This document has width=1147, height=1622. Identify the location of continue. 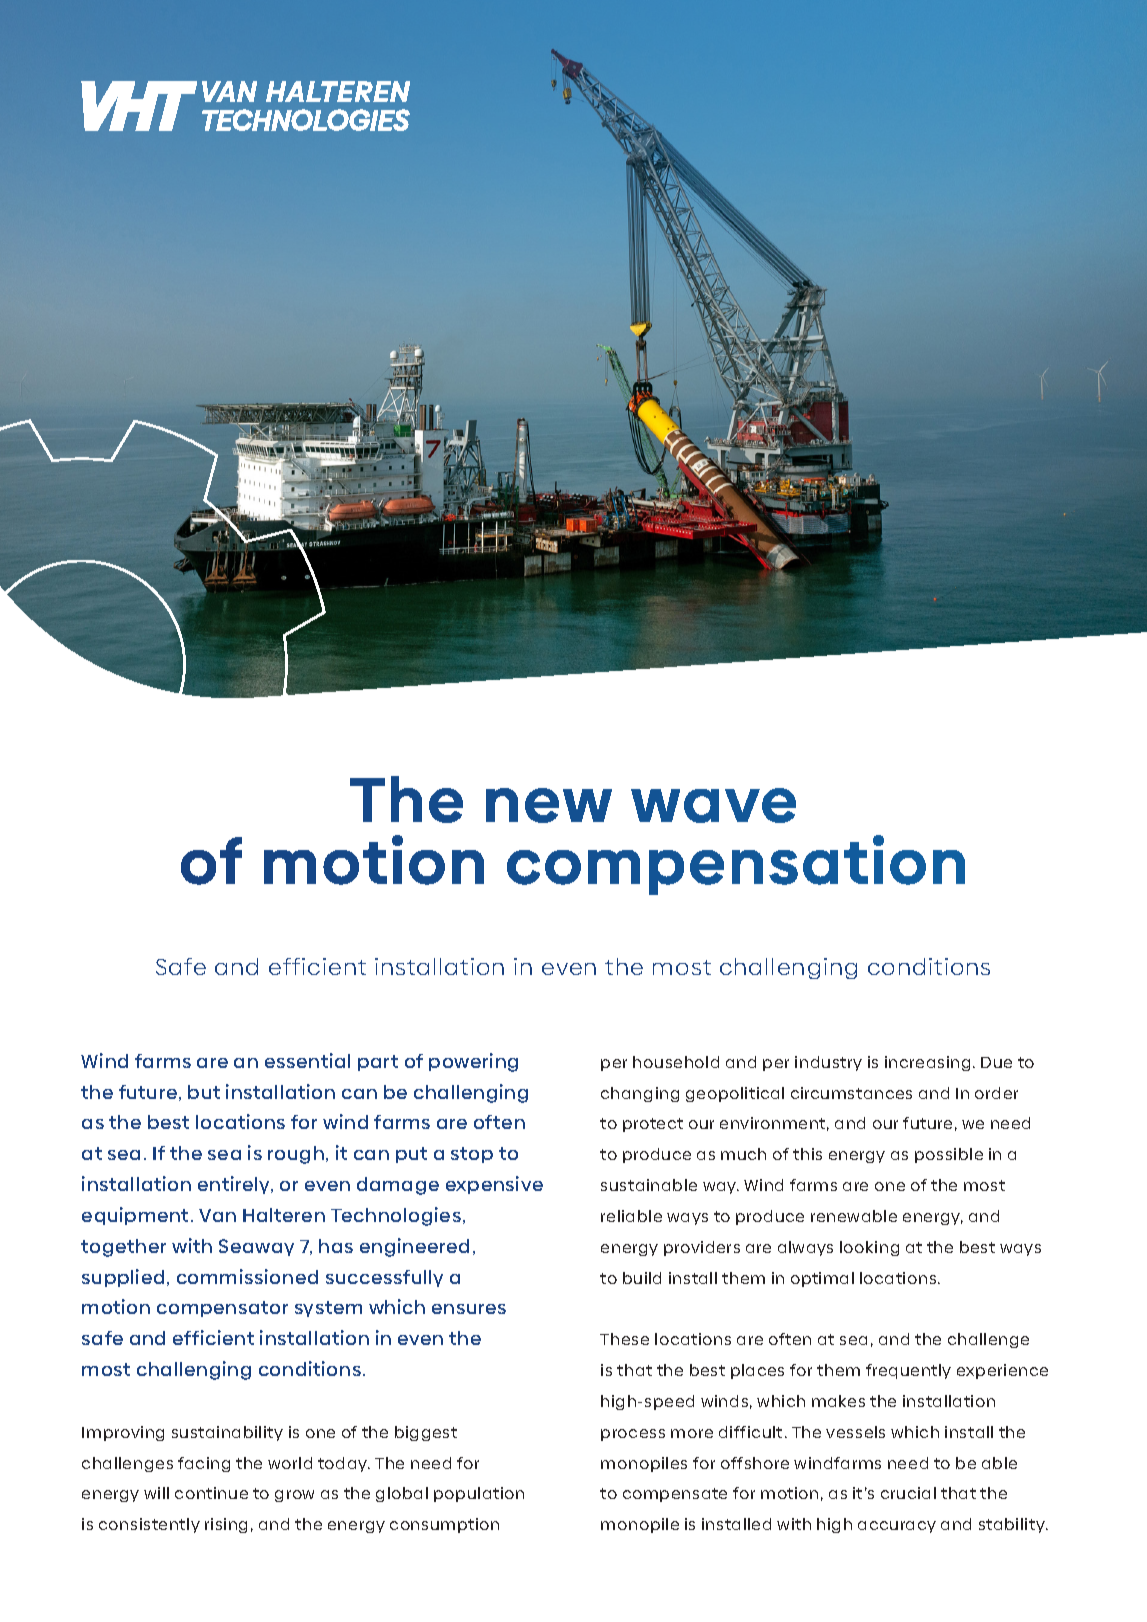
(211, 1493).
